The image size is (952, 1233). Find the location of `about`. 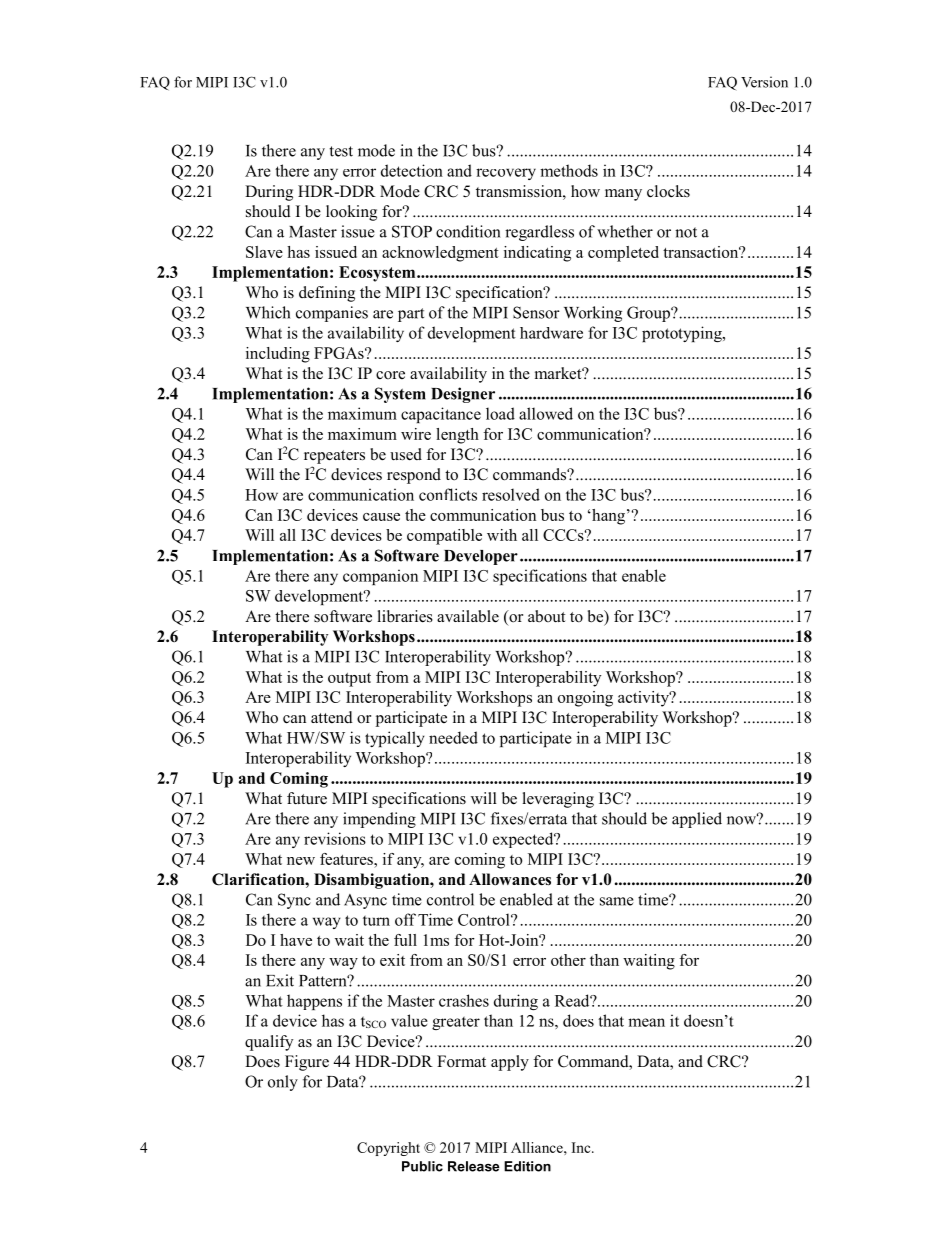

about is located at coordinates (546, 616).
